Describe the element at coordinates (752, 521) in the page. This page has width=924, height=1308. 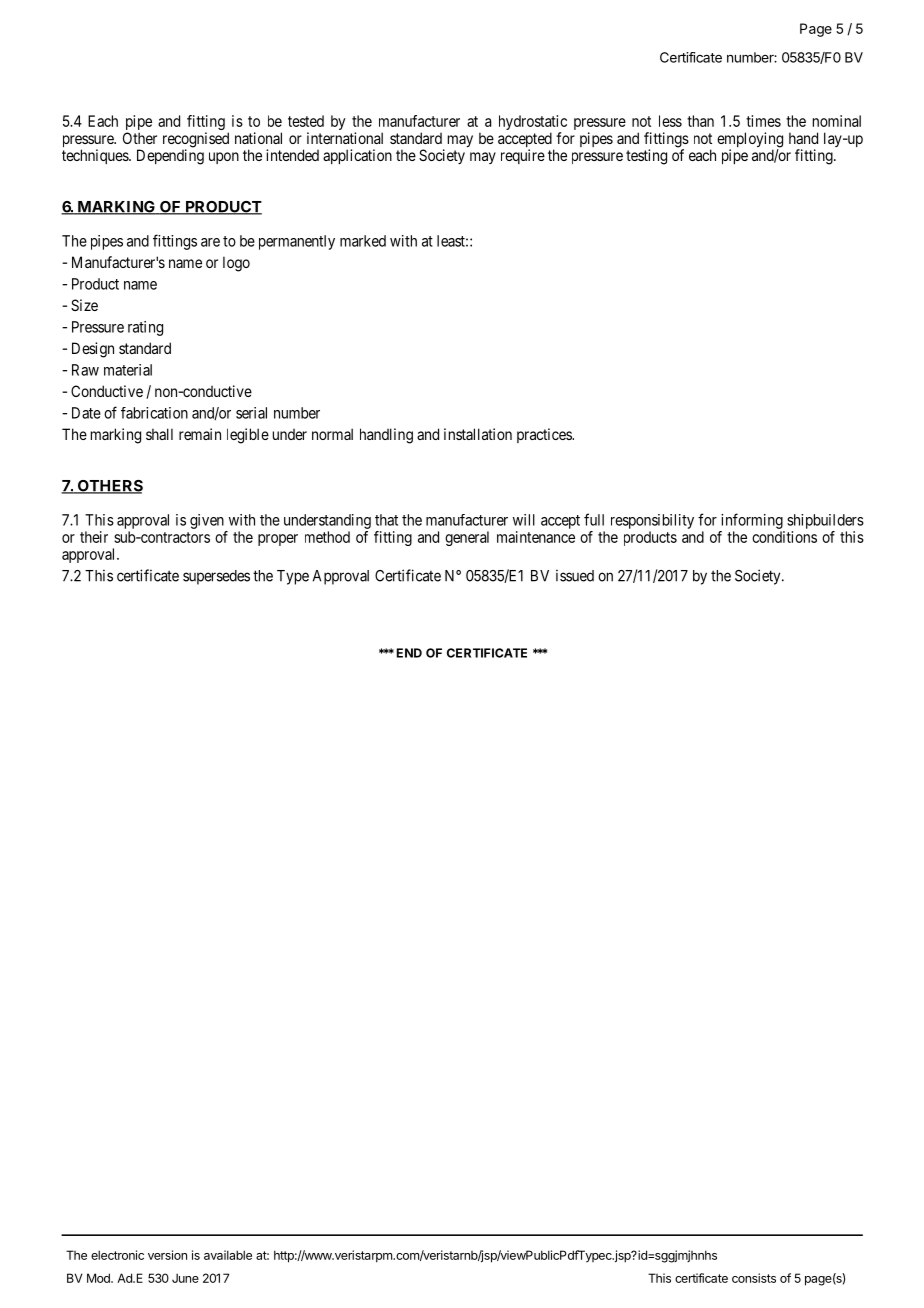
I see `informing` at that location.
